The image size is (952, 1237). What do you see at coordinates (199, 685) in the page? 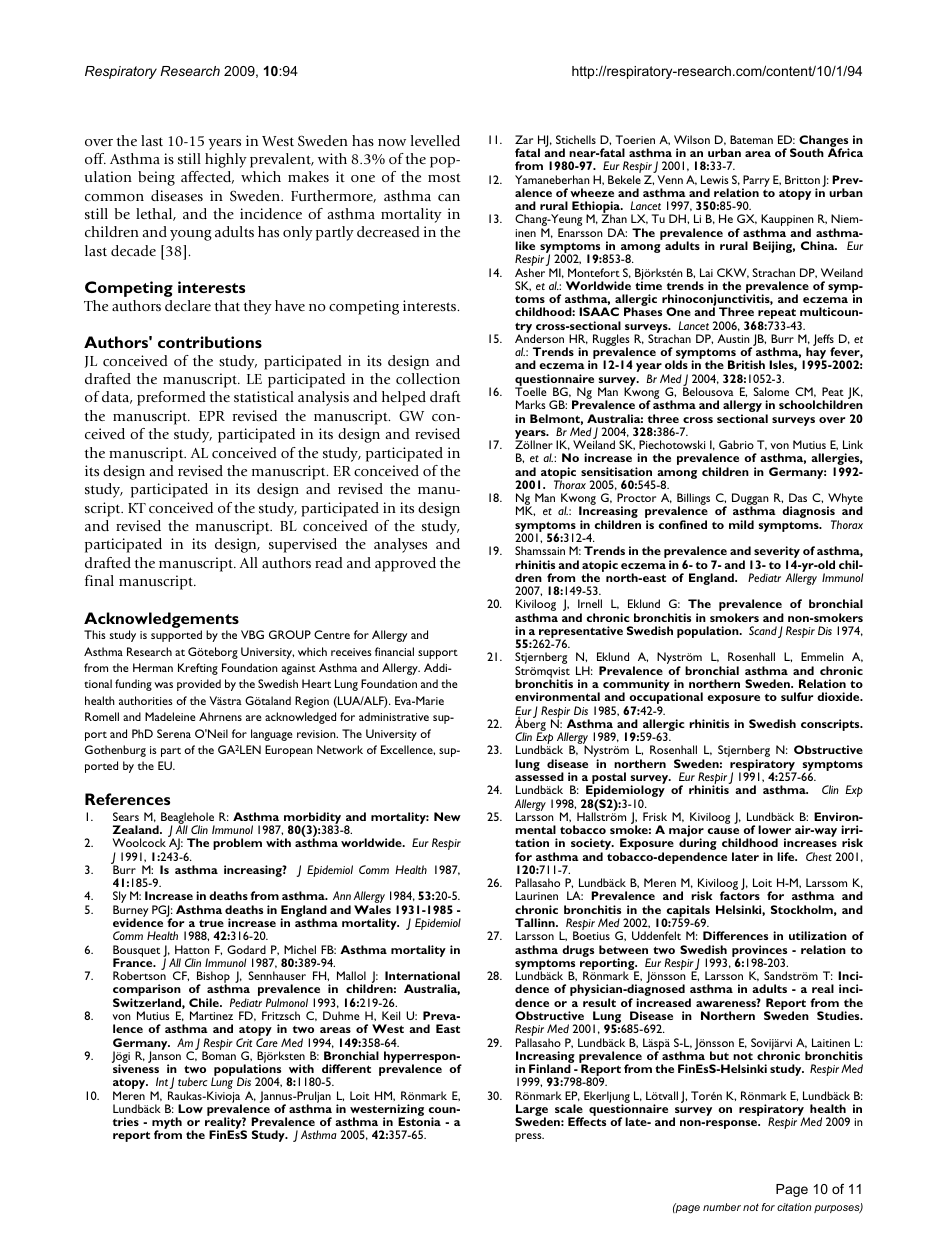
I see `provided` at bounding box center [199, 685].
